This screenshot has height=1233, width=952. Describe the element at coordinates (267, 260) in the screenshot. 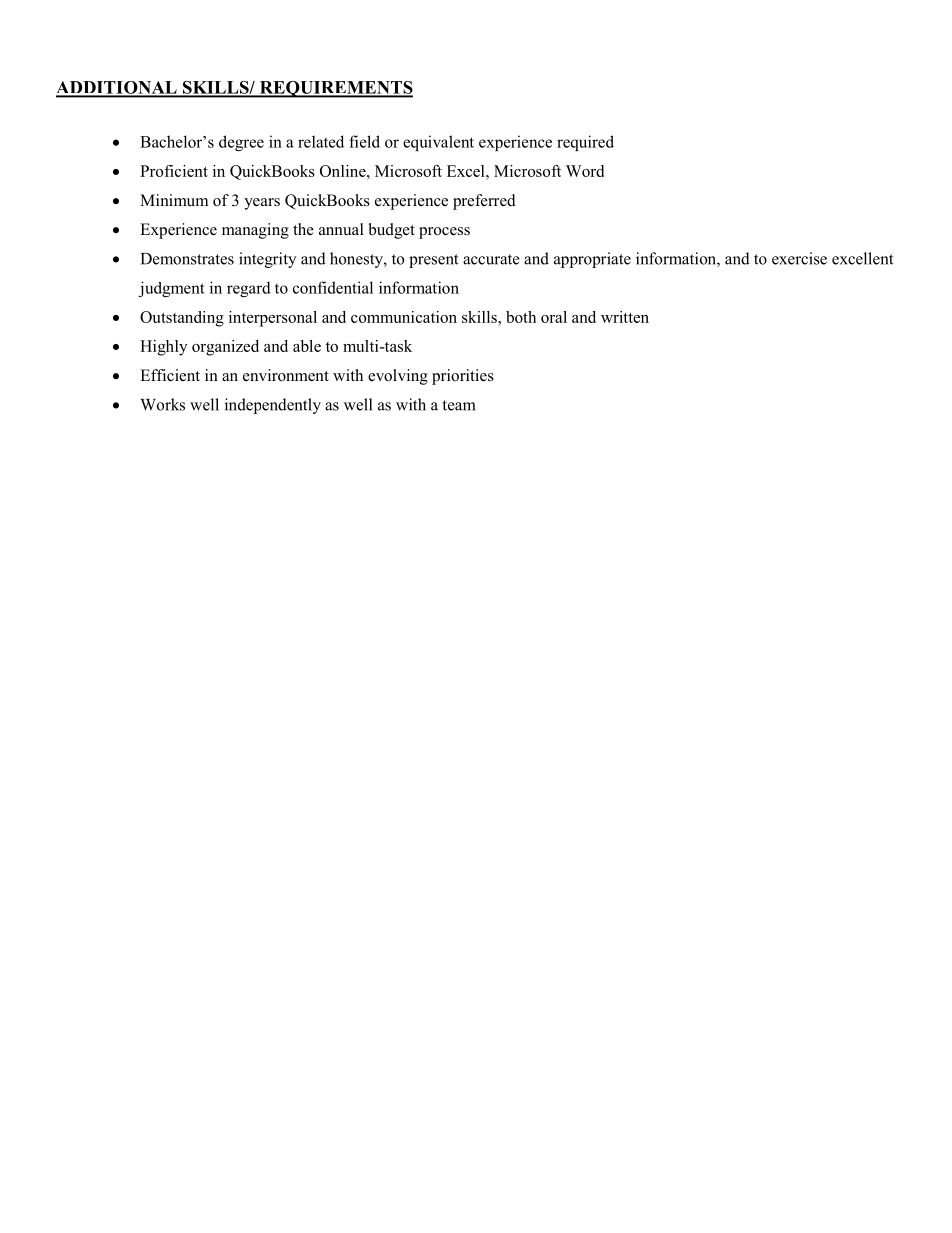

I see `integrity` at that location.
